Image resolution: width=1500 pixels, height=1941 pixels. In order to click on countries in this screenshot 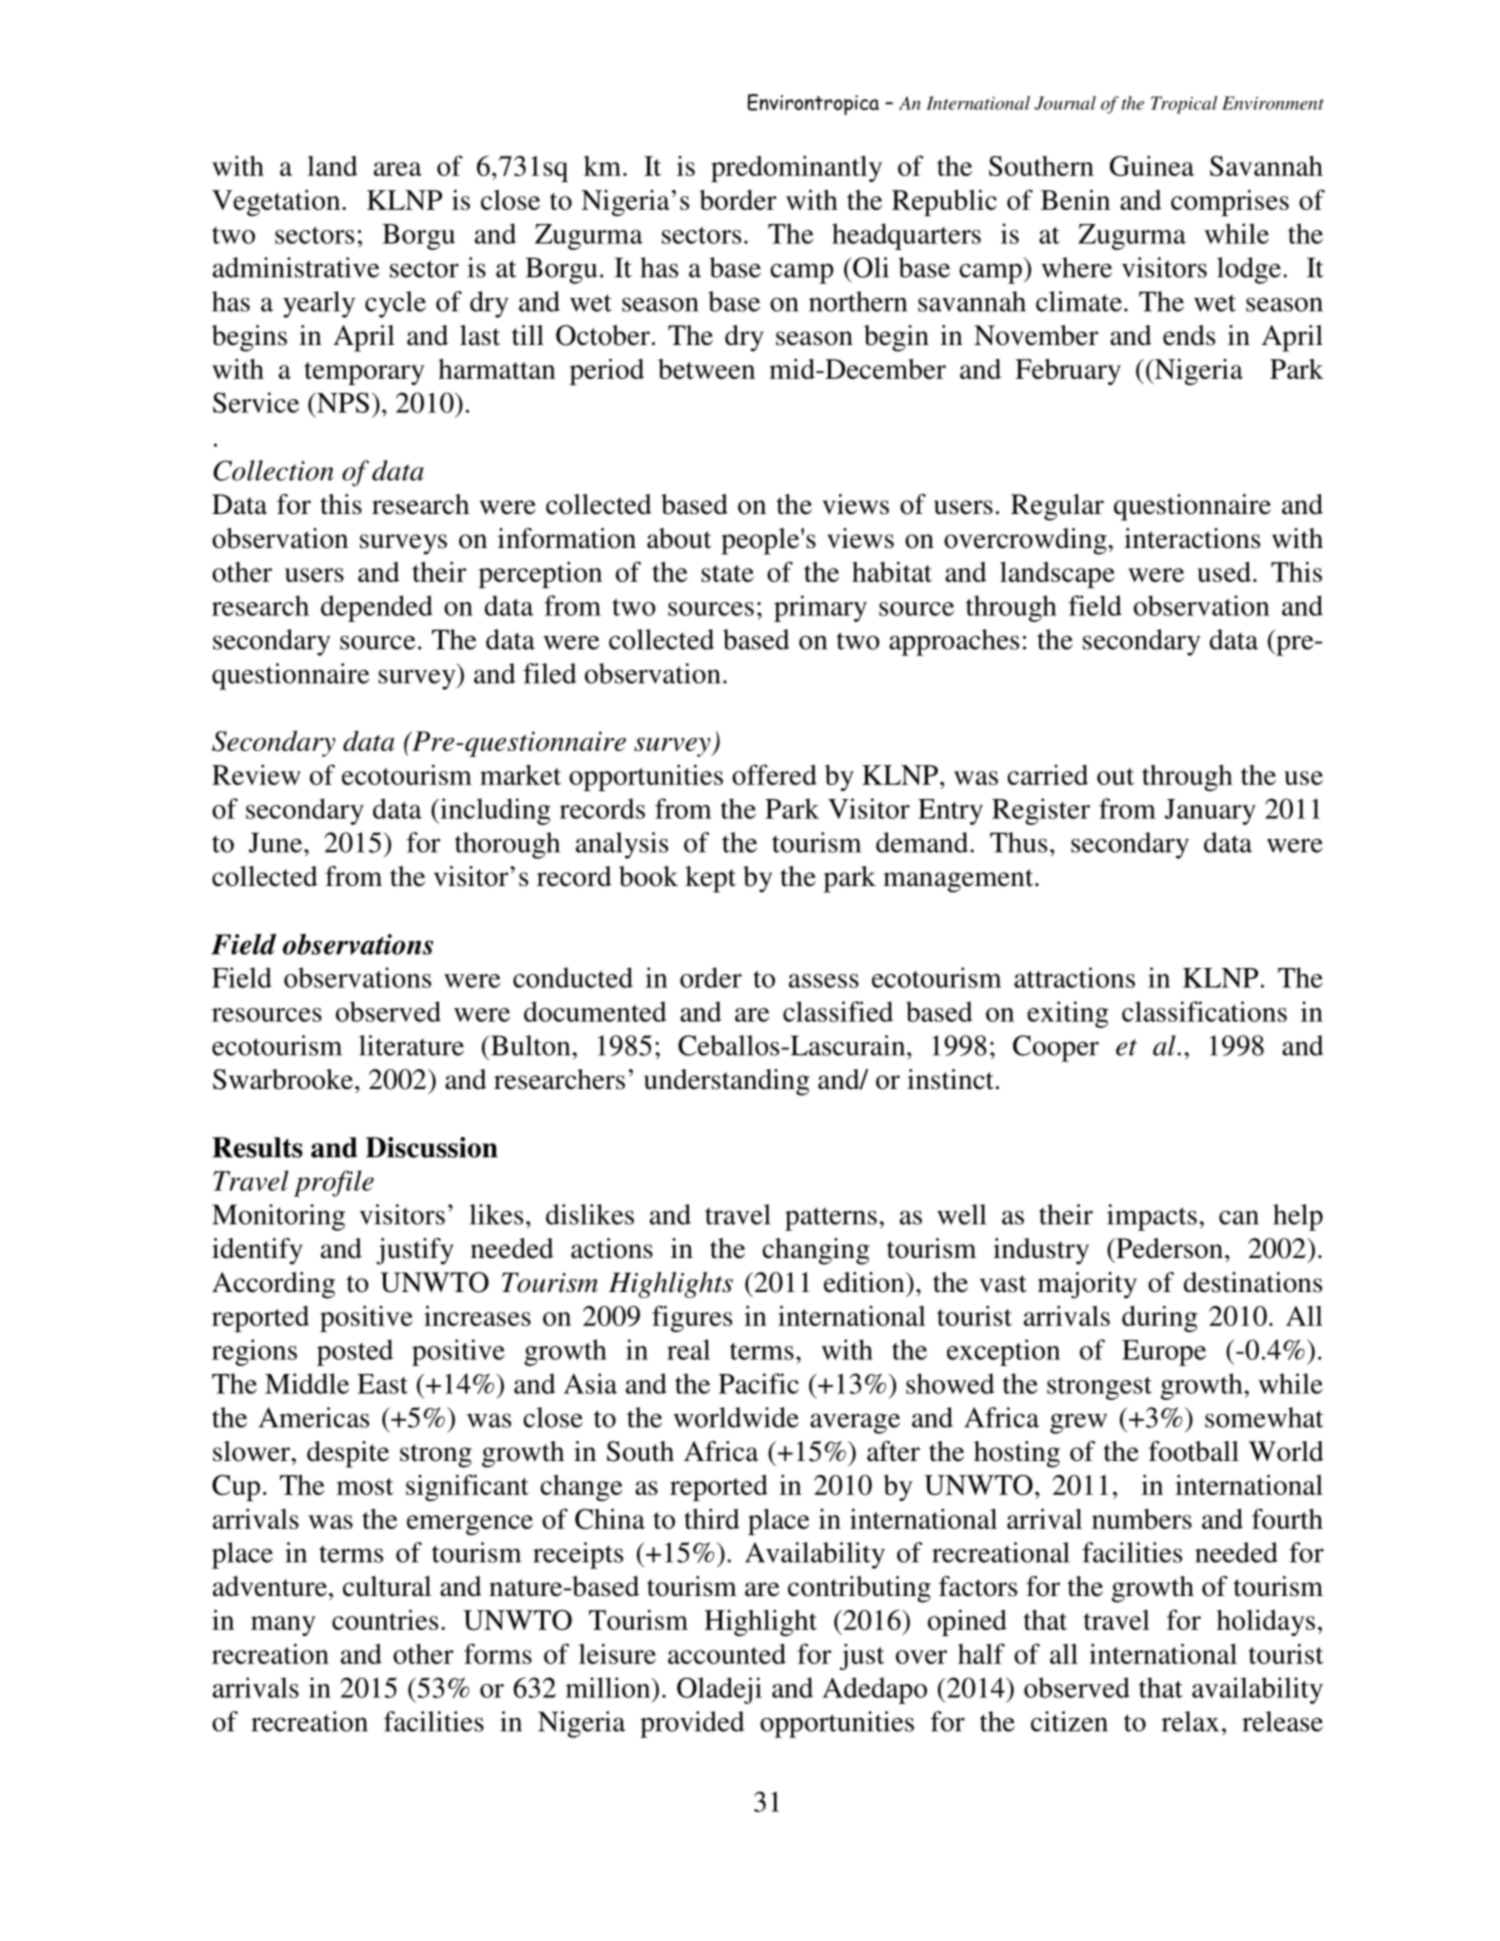, I will do `click(385, 1619)`.
